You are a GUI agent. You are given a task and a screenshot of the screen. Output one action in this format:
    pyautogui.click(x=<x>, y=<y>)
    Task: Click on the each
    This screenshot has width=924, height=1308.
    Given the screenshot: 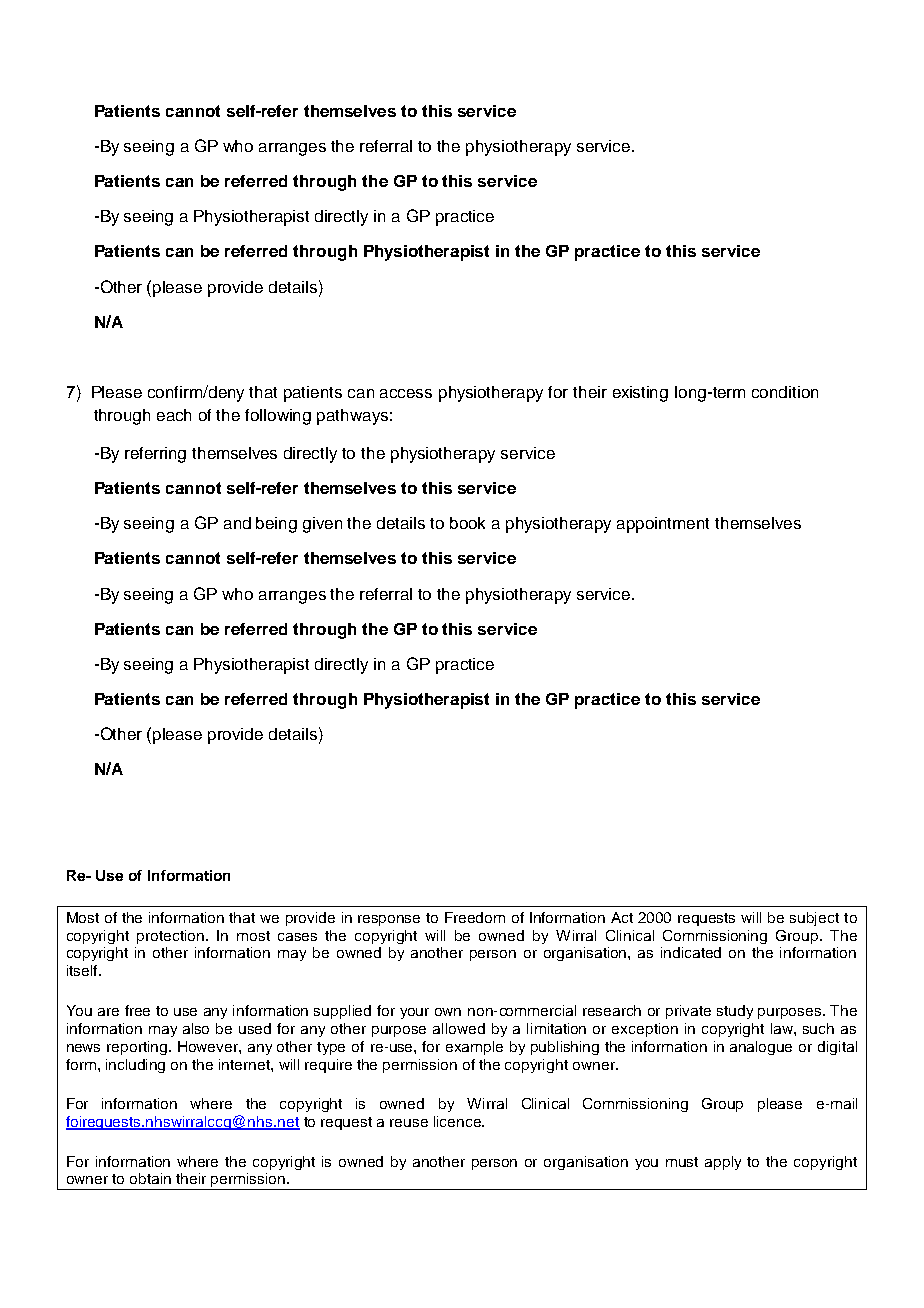 What is the action you would take?
    pyautogui.click(x=174, y=415)
